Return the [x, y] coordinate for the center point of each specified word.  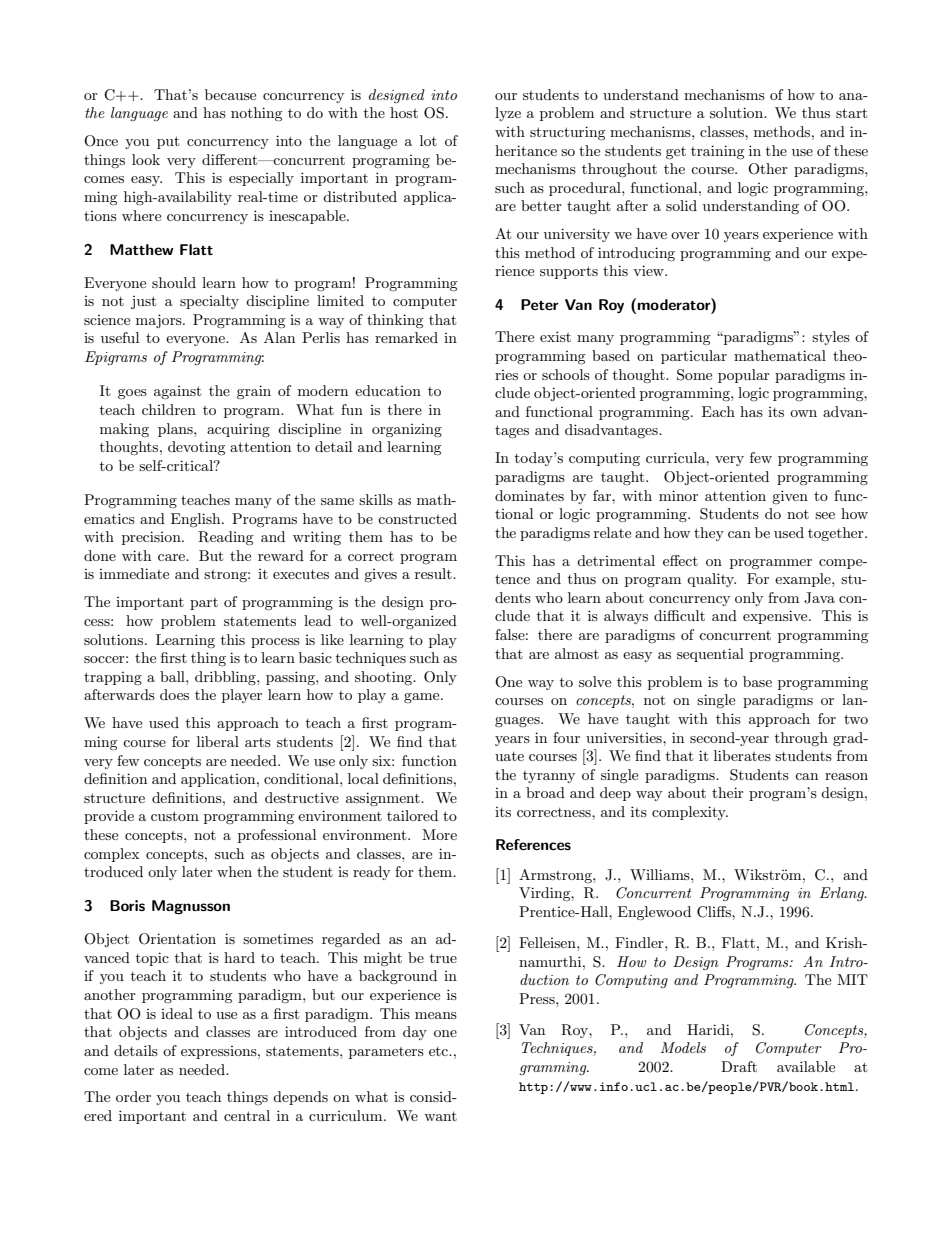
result [434, 573]
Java [819, 598]
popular [744, 376]
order [133, 1096]
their [728, 792]
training [718, 152]
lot [428, 140]
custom [175, 816]
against [177, 392]
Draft [739, 1066]
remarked [406, 337]
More [439, 834]
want [440, 1116]
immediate [134, 573]
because [230, 94]
